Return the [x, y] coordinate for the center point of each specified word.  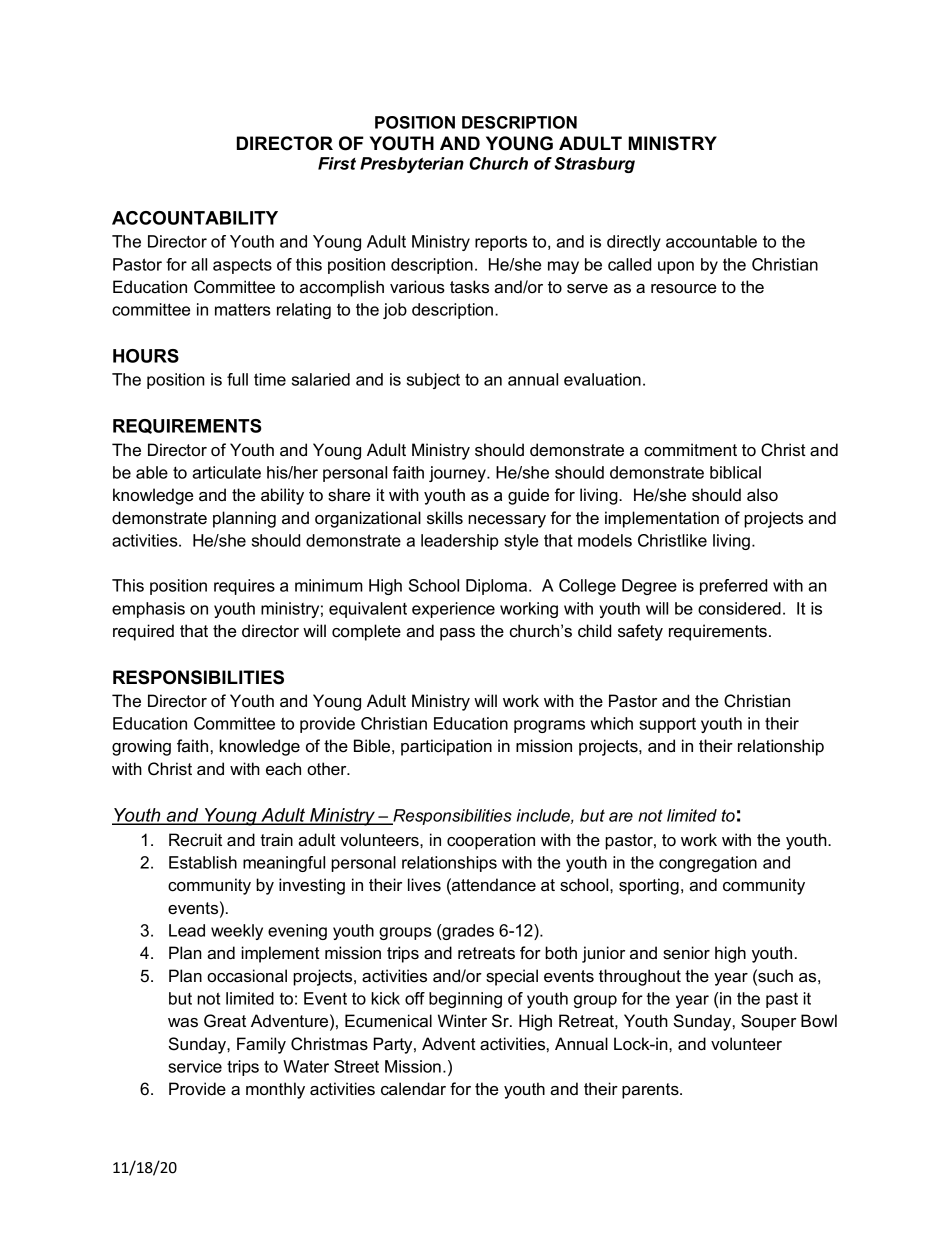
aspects [242, 266]
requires [244, 587]
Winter [462, 1021]
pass [457, 634]
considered [739, 608]
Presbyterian [412, 165]
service [195, 1066]
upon [676, 267]
